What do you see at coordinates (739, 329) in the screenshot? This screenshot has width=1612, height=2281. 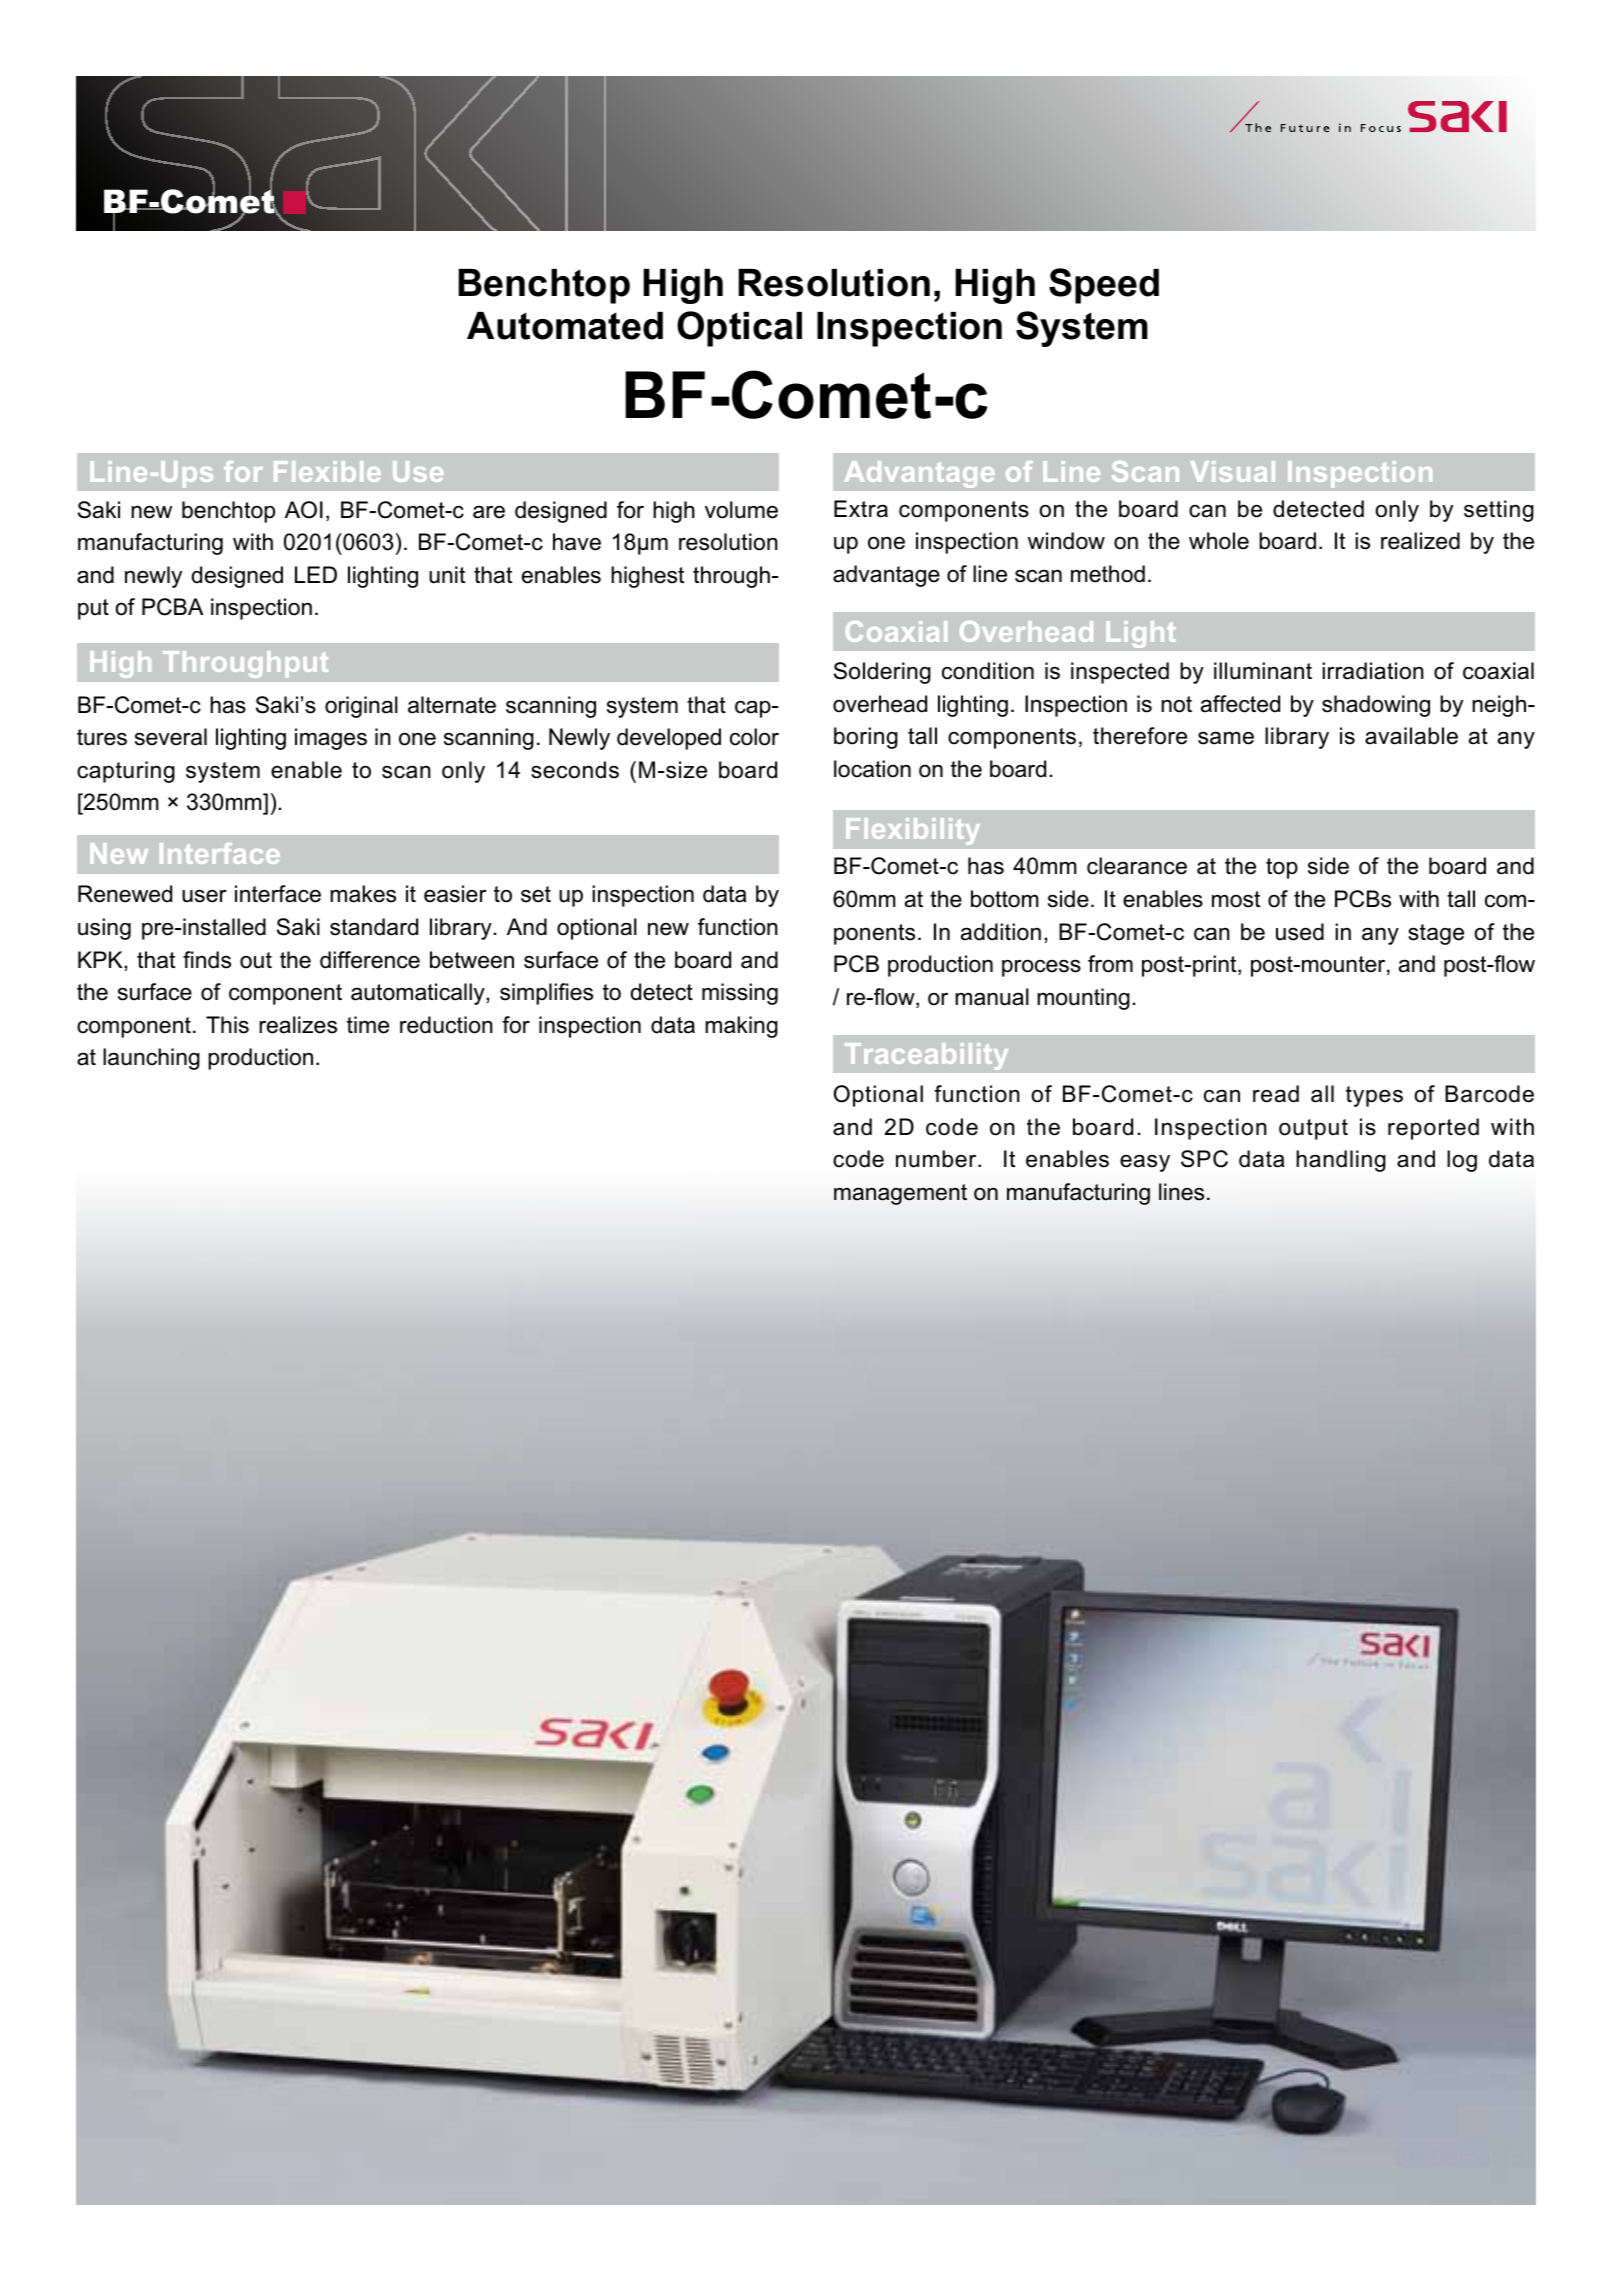 I see `Optical` at bounding box center [739, 329].
